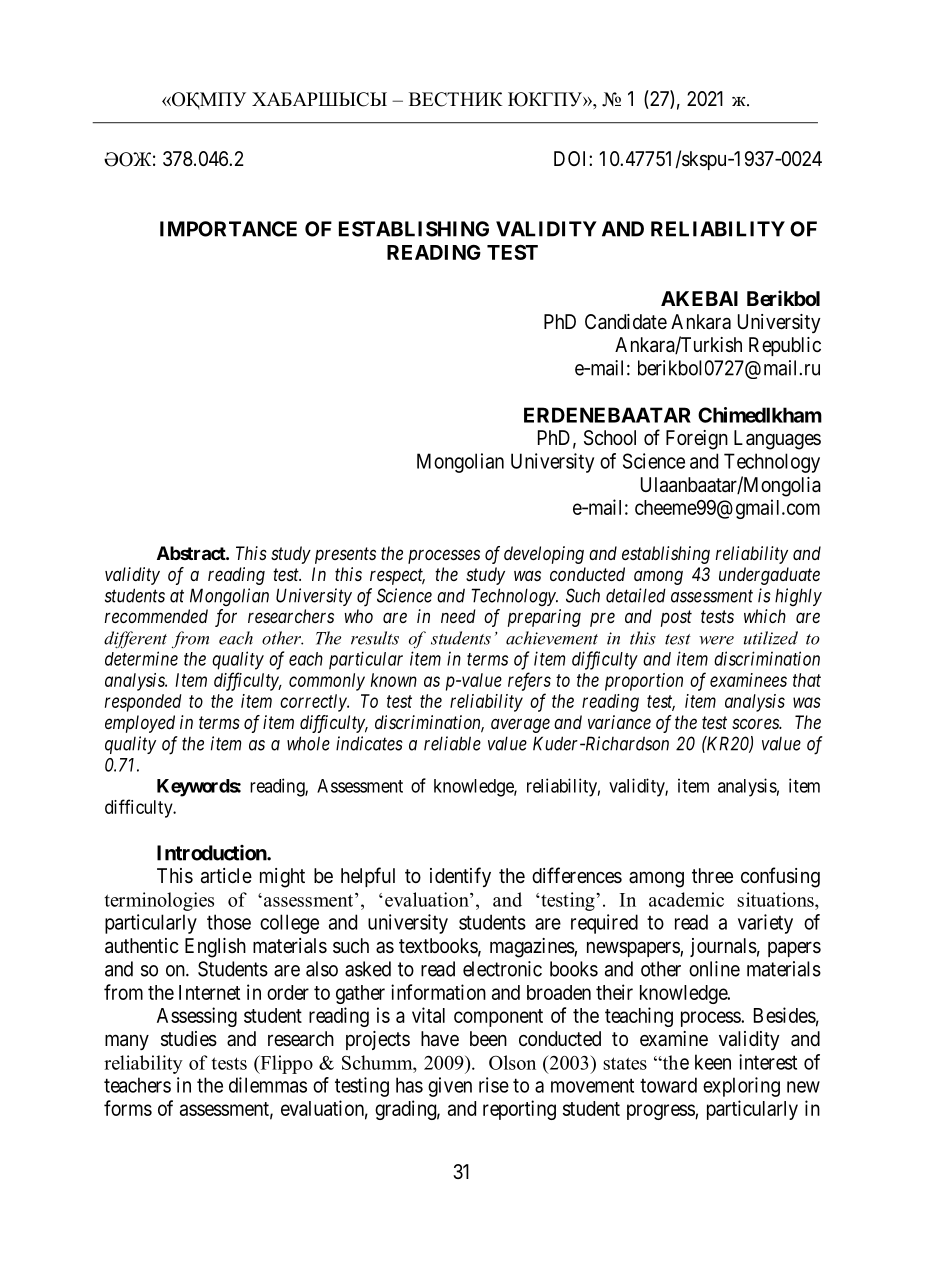  What do you see at coordinates (212, 853) in the screenshot?
I see `Introduction` at bounding box center [212, 853].
